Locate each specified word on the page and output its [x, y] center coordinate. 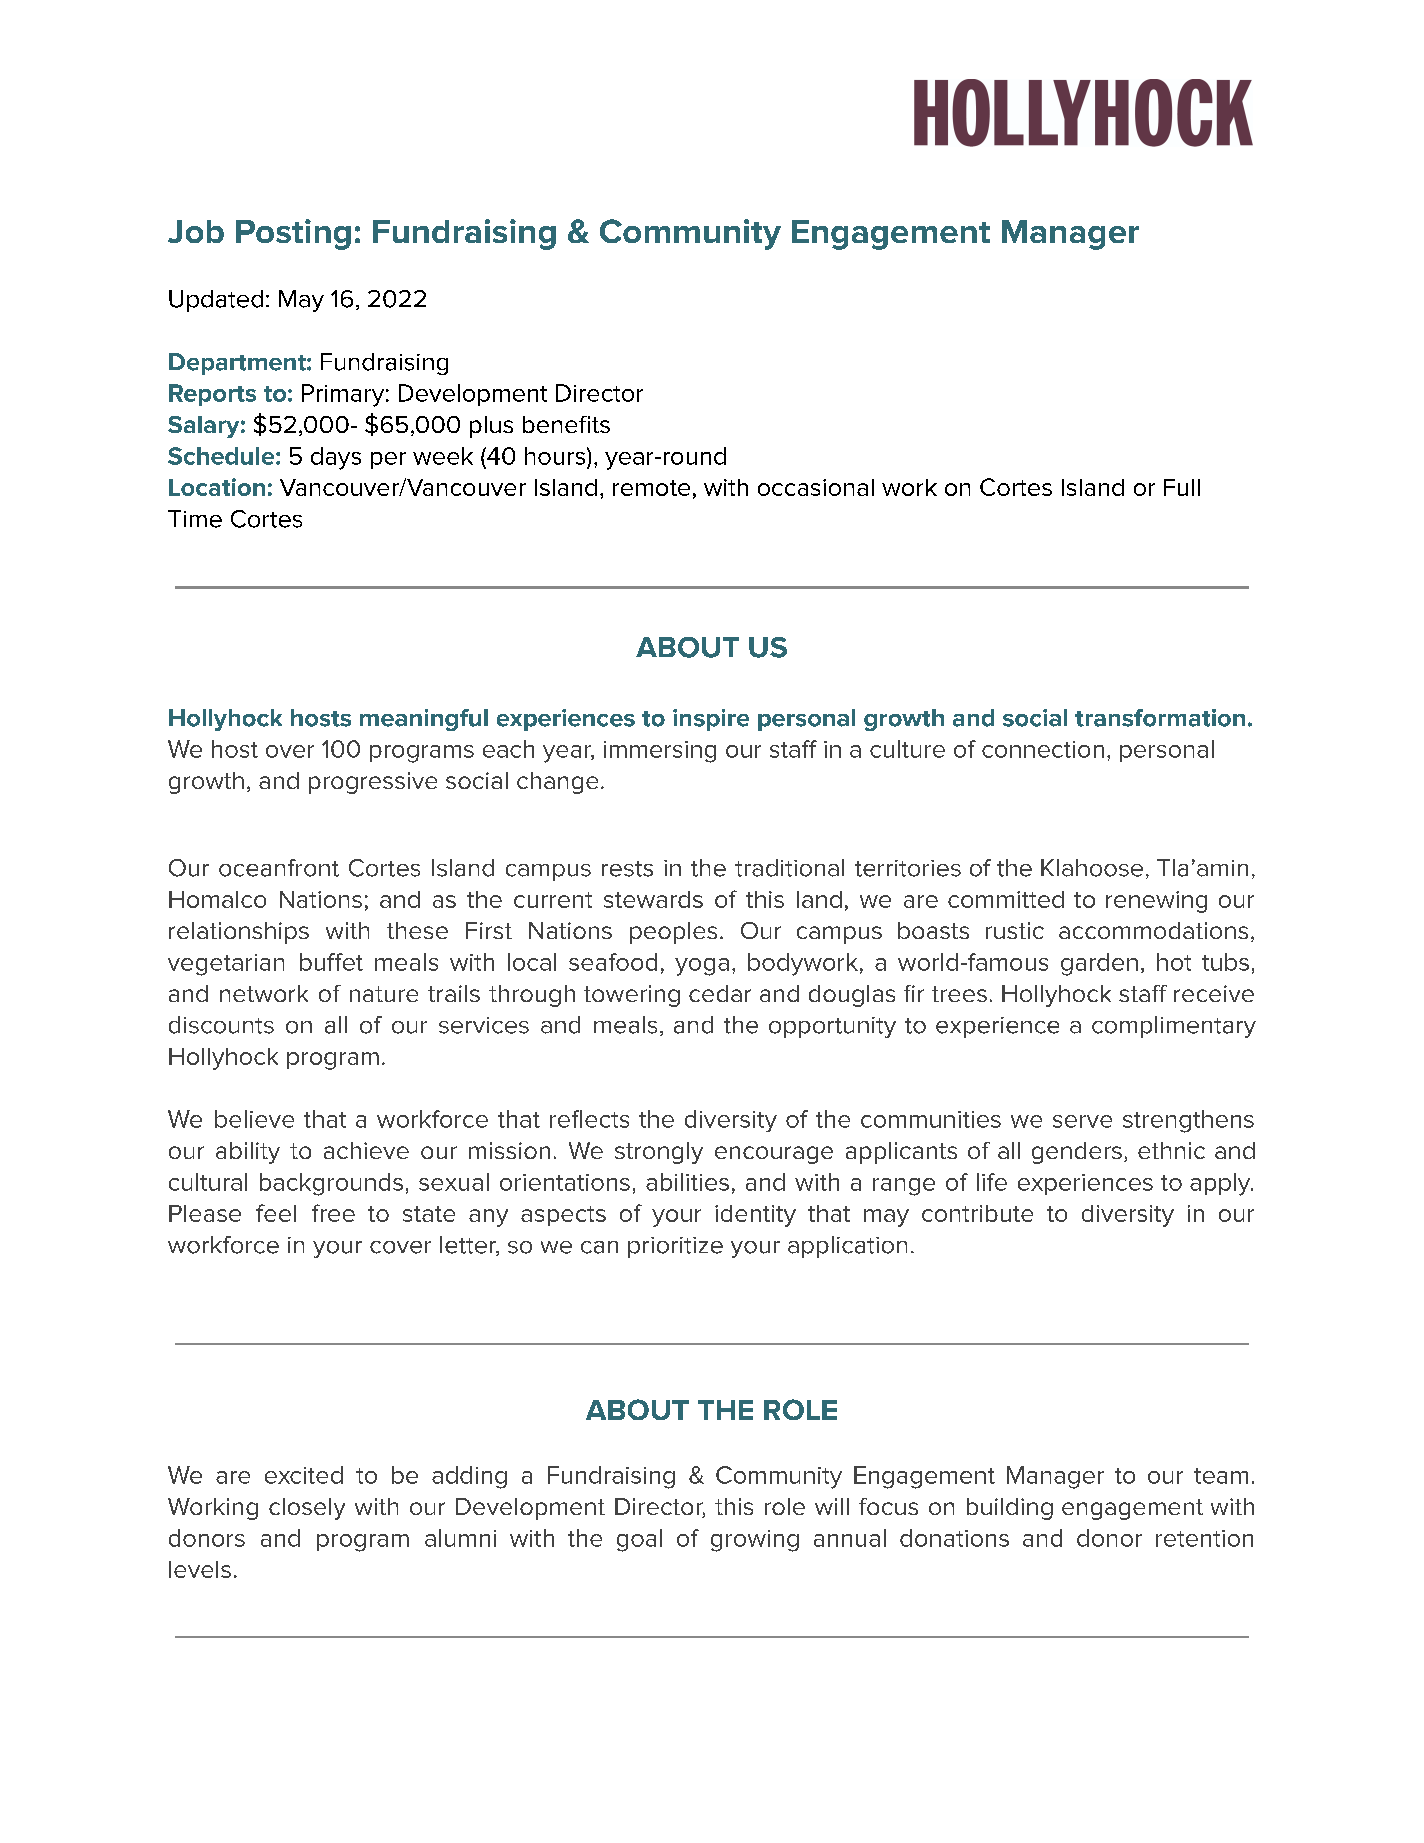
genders [1077, 1153]
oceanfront [279, 868]
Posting [293, 234]
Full [1182, 487]
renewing [1156, 902]
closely [307, 1509]
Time [195, 519]
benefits [566, 424]
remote [651, 488]
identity [755, 1216]
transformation [1160, 718]
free [333, 1213]
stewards [653, 899]
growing [755, 1541]
